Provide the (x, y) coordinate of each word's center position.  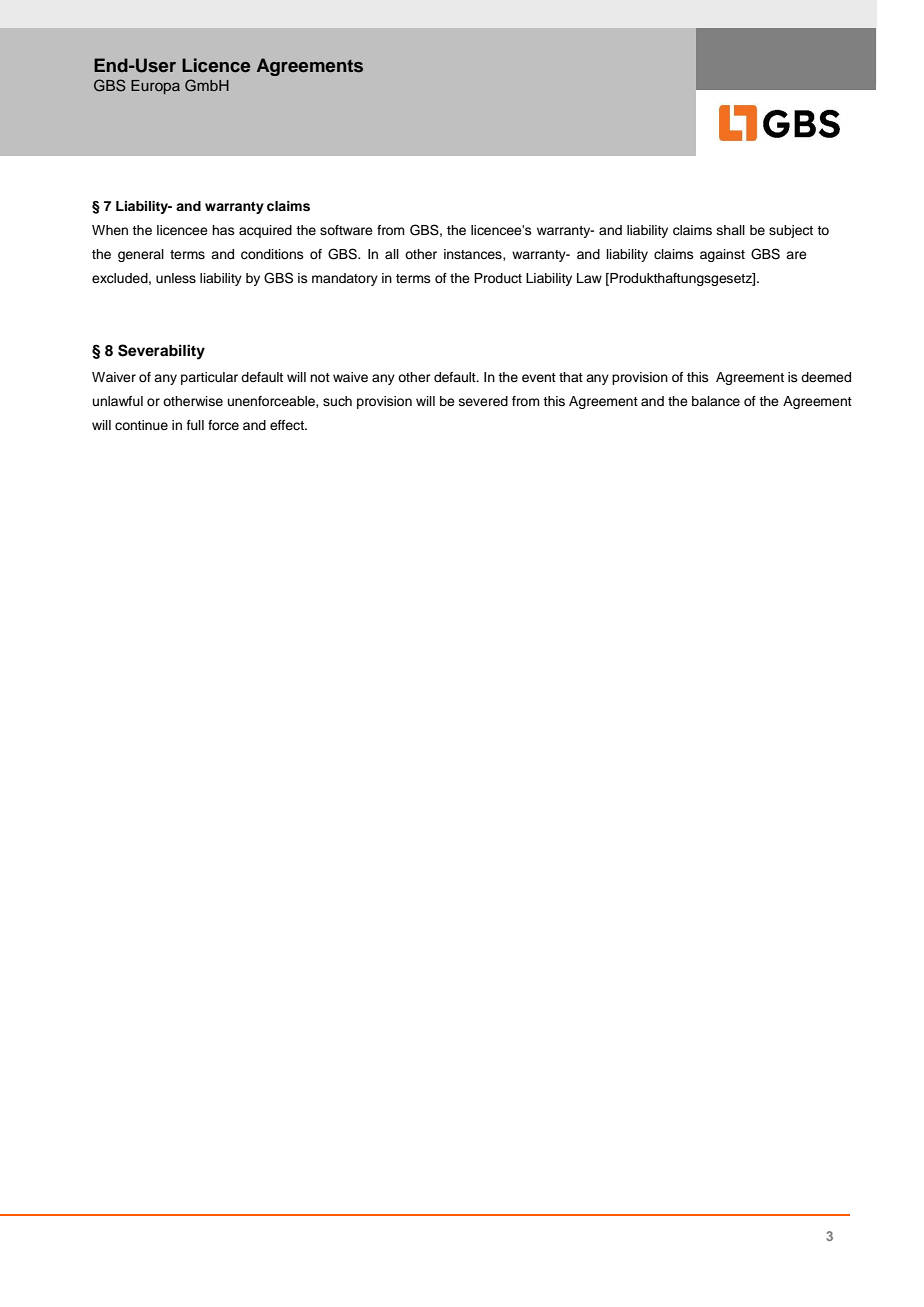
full (195, 425)
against (722, 255)
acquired (265, 231)
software (346, 230)
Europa (155, 87)
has (223, 230)
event (539, 377)
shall (731, 230)
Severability (161, 352)
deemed (826, 377)
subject (791, 231)
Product (498, 278)
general (141, 255)
